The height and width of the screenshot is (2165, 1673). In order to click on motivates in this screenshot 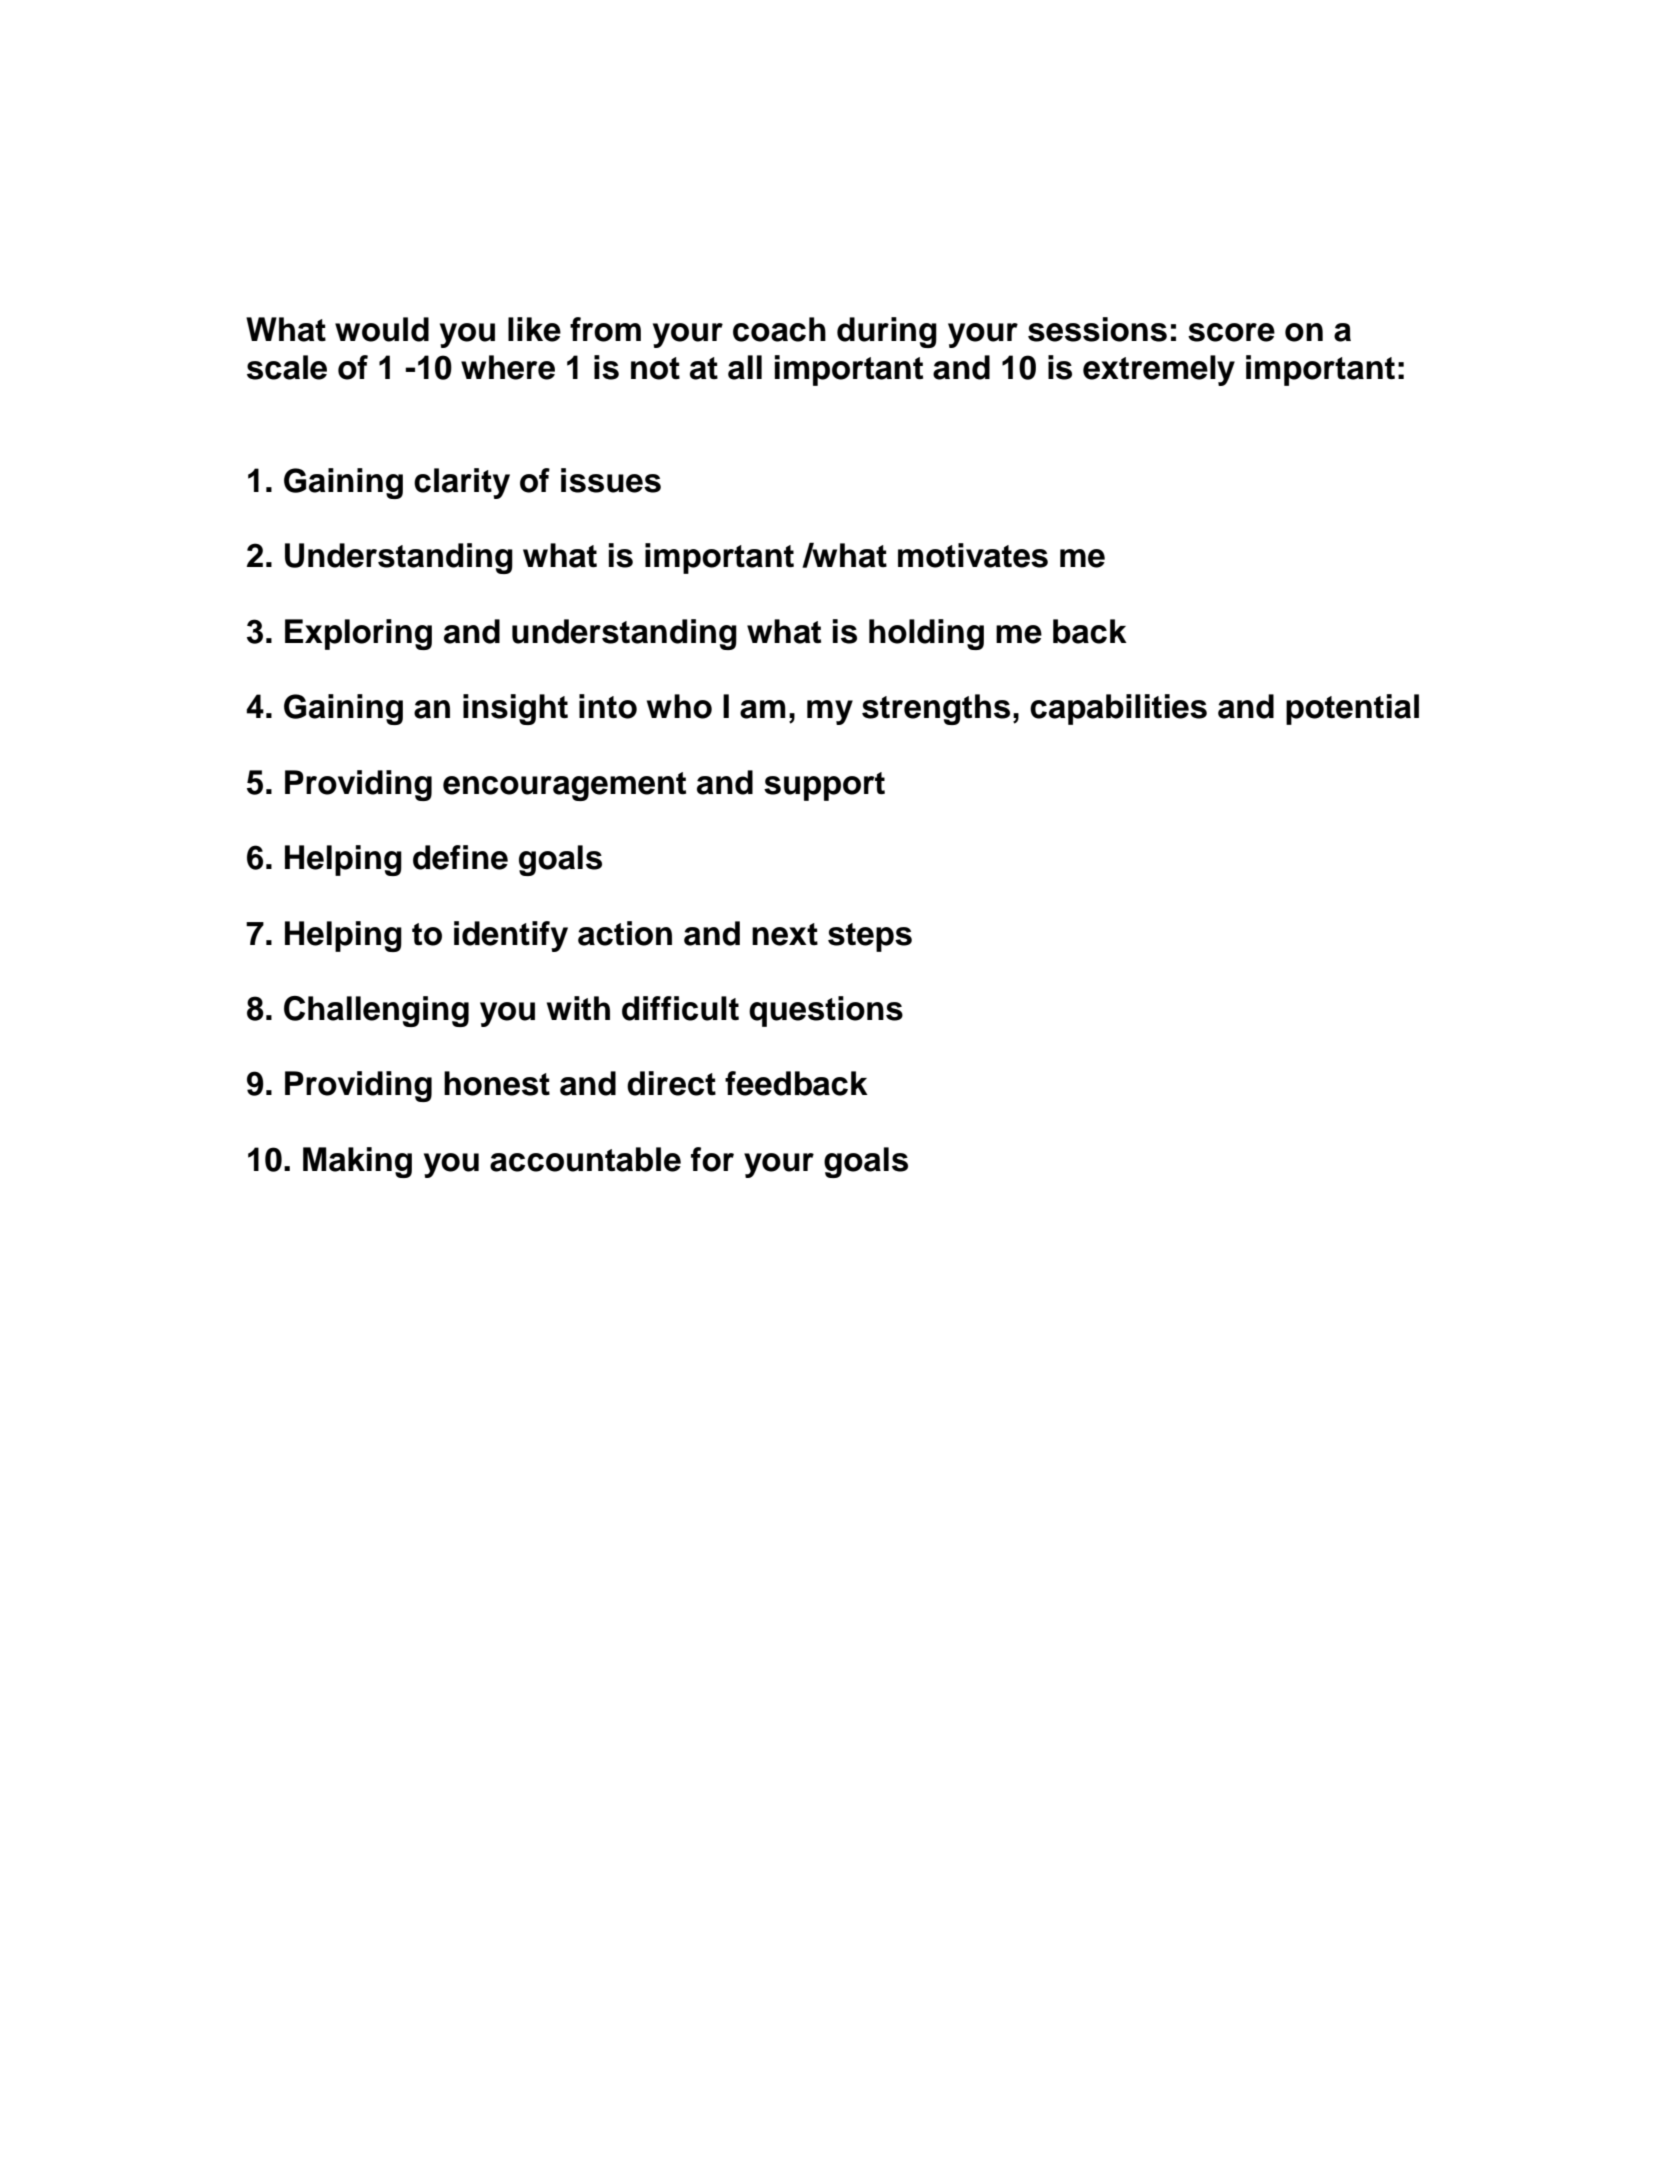, I will do `click(973, 555)`.
